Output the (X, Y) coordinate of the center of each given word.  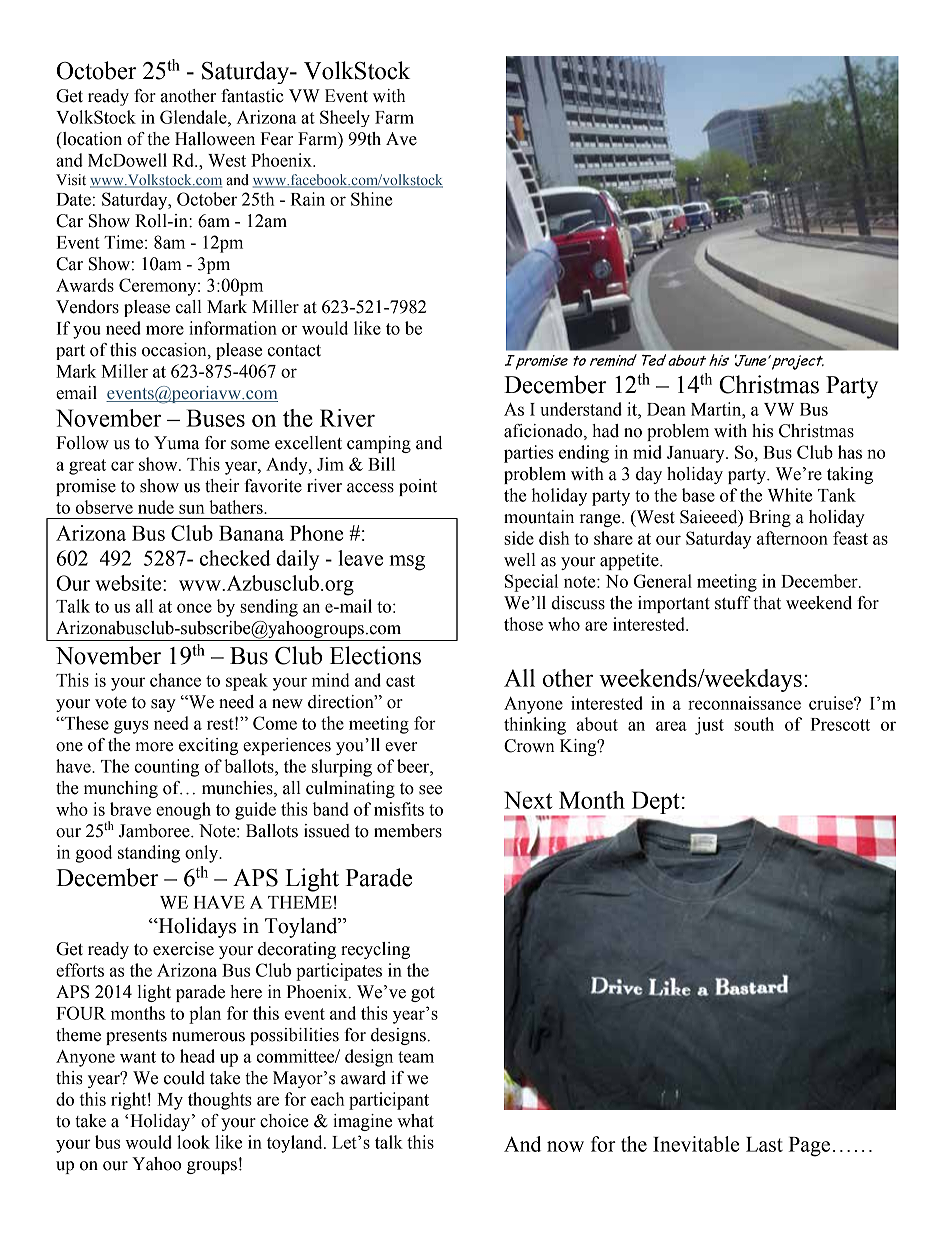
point (418, 487)
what (415, 1121)
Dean (666, 409)
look (193, 1142)
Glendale (194, 117)
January (697, 454)
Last (764, 1144)
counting (166, 768)
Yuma (176, 443)
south (754, 724)
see (430, 790)
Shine (372, 199)
